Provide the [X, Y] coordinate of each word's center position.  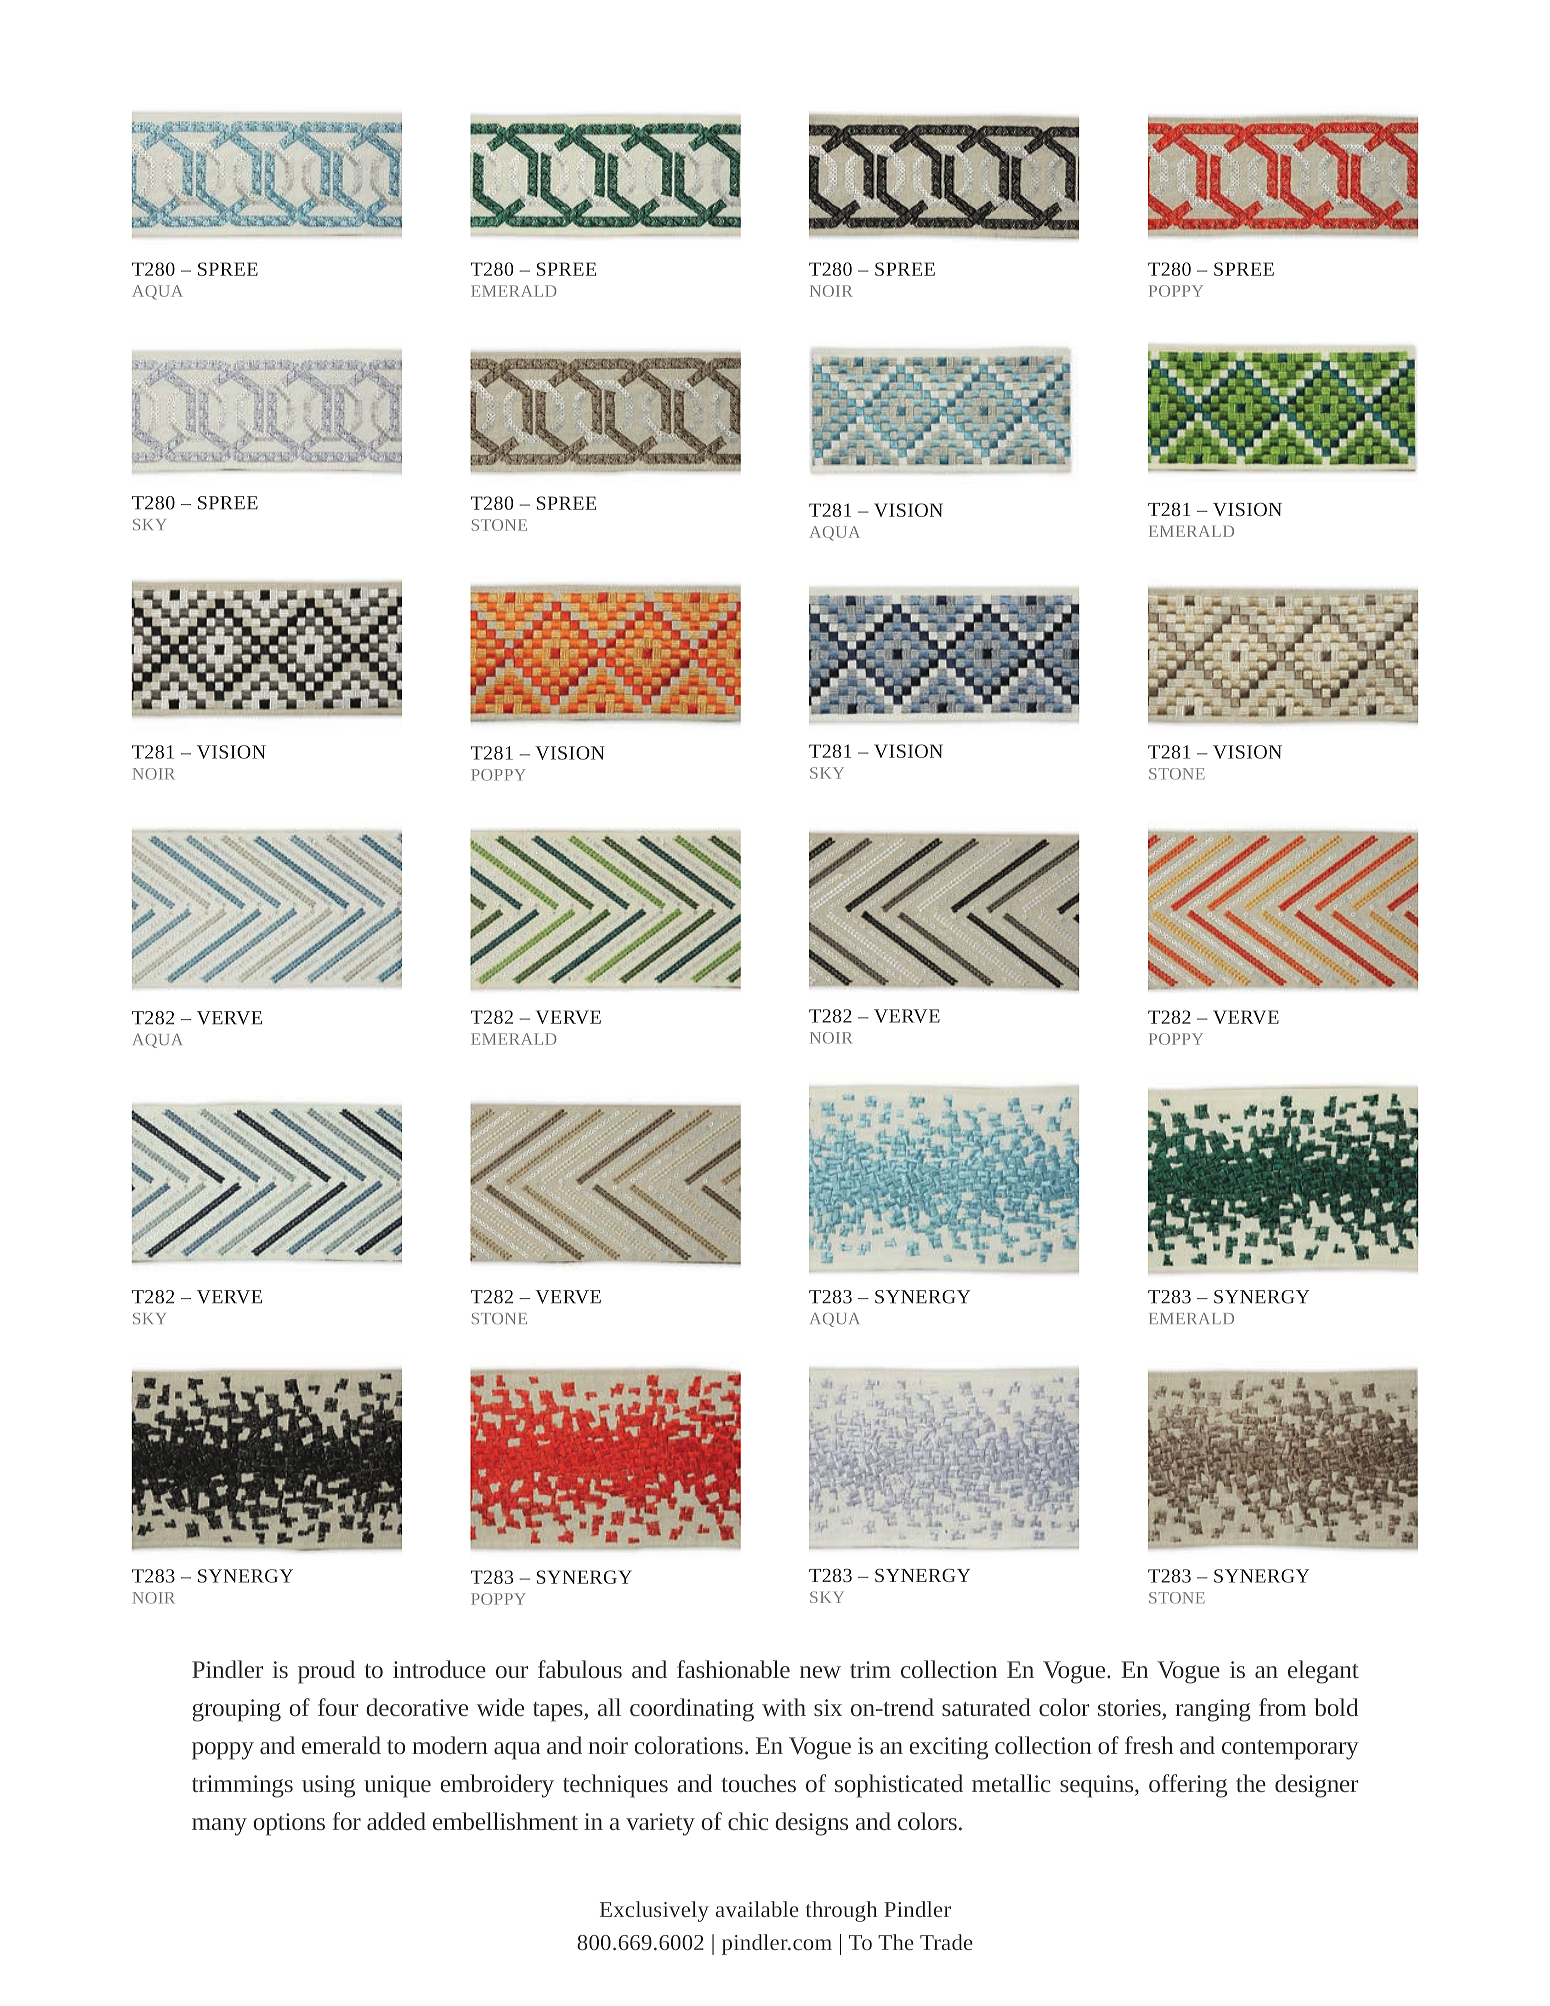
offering [1188, 1786]
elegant [1323, 1672]
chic [748, 1821]
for [347, 1821]
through [841, 1911]
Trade [946, 1942]
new [820, 1672]
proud [326, 1672]
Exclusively [654, 1911]
